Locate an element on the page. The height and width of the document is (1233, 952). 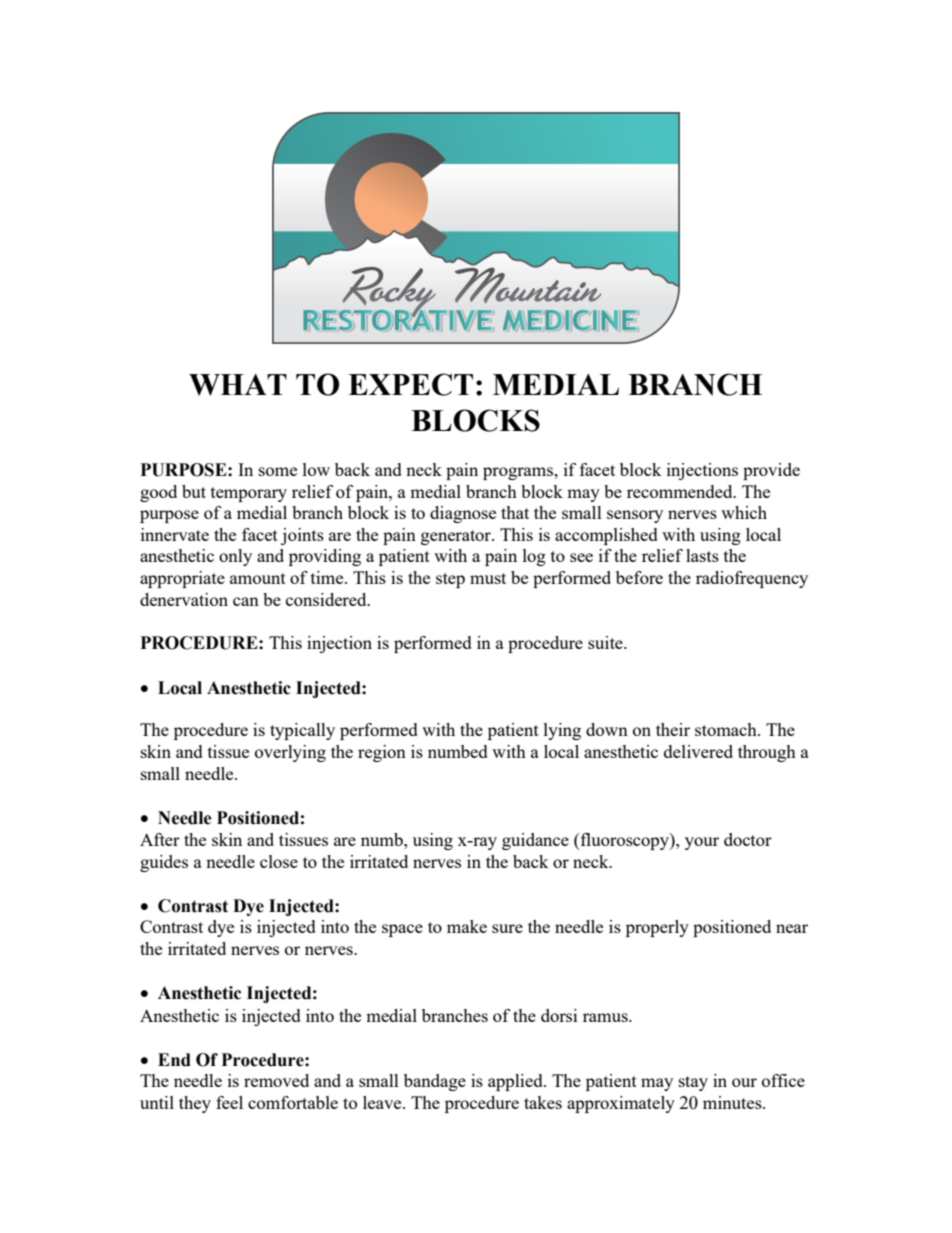
your is located at coordinates (702, 843).
